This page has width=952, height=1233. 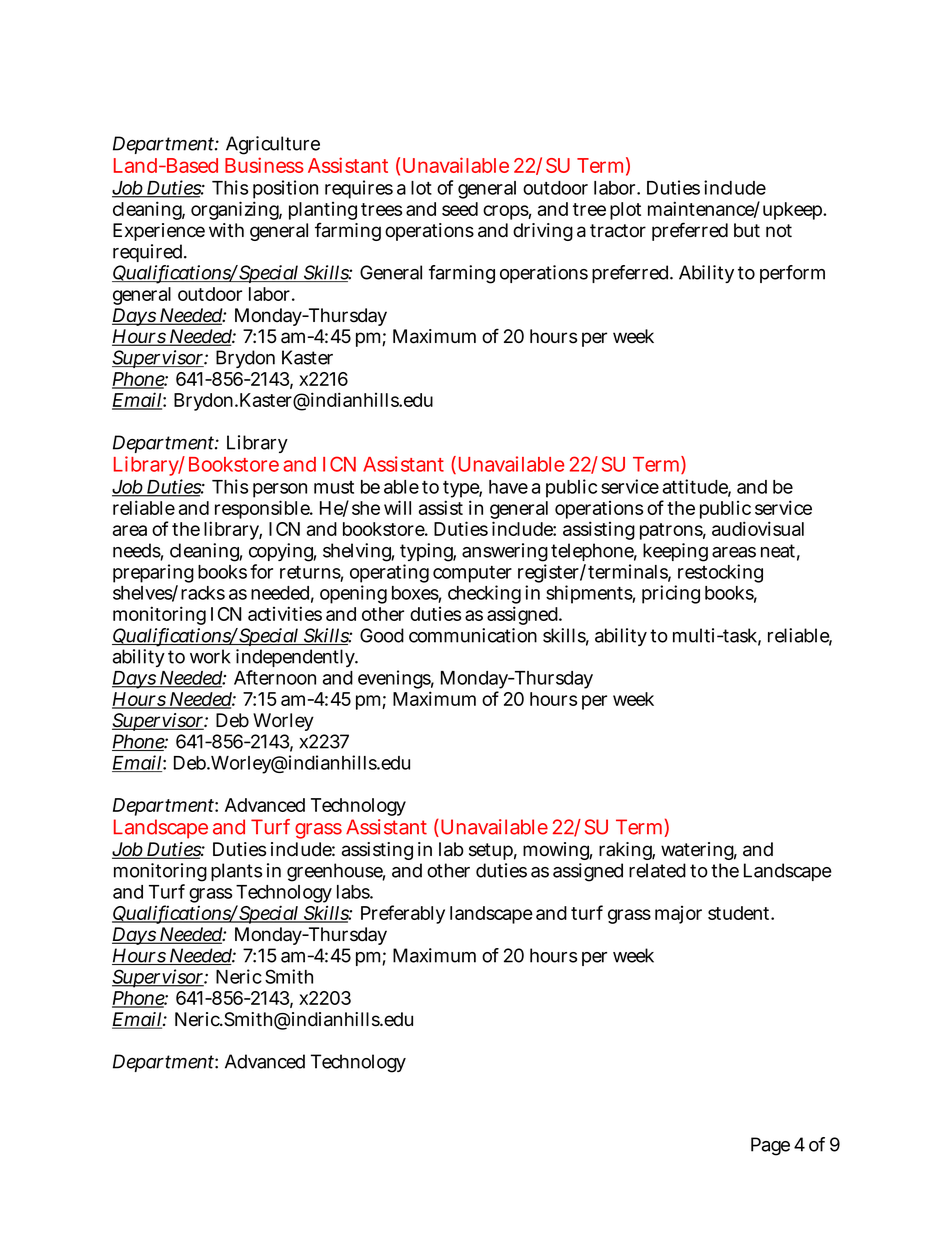 What do you see at coordinates (210, 656) in the page?
I see `work` at bounding box center [210, 656].
